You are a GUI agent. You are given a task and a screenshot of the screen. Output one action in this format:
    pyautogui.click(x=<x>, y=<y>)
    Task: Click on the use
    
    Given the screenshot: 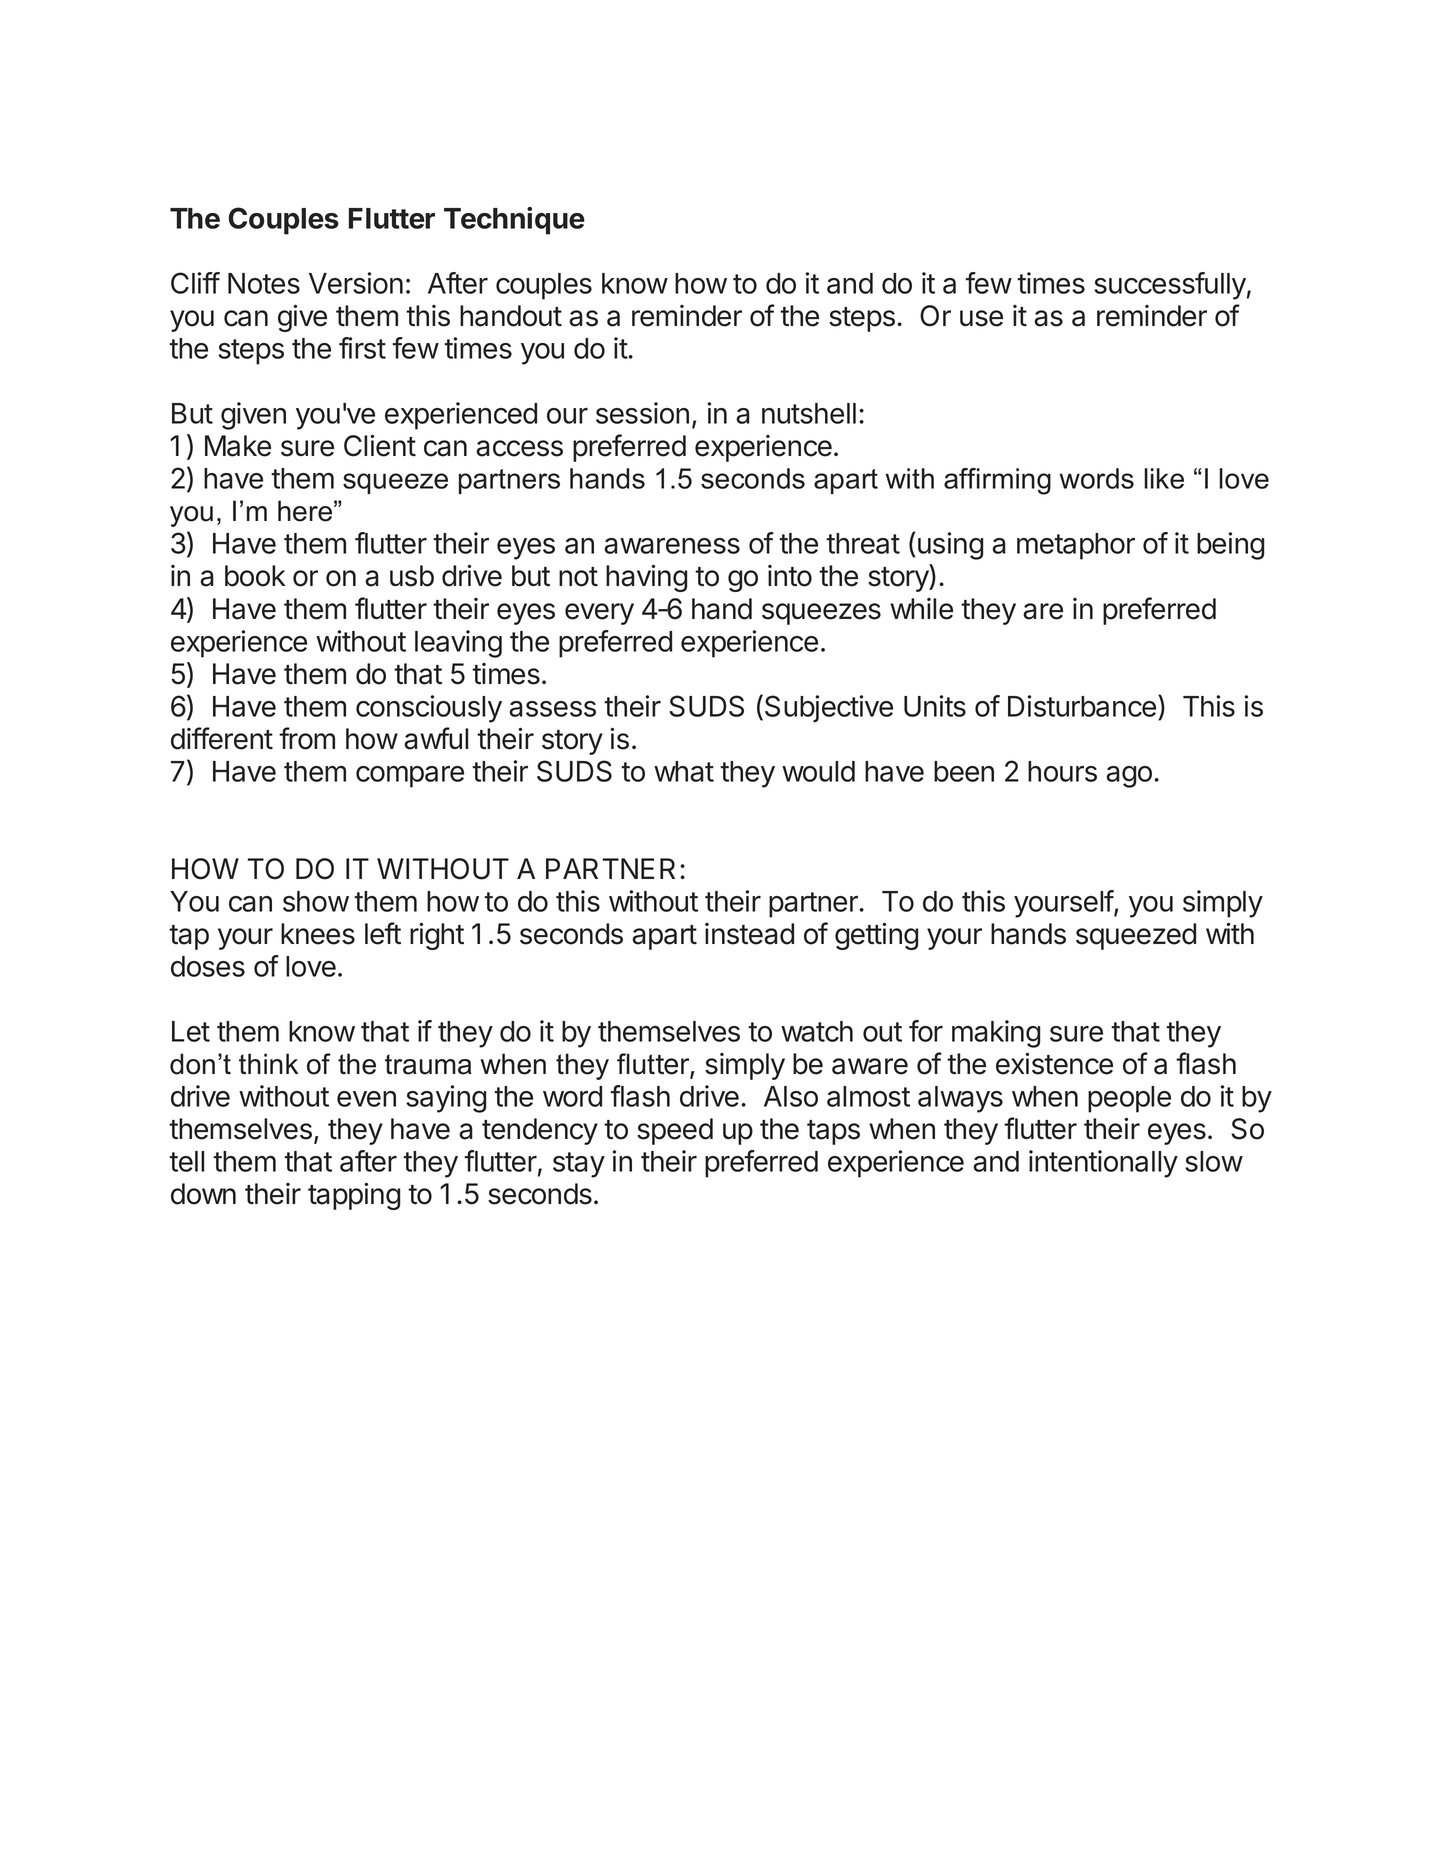 What is the action you would take?
    pyautogui.click(x=981, y=318)
